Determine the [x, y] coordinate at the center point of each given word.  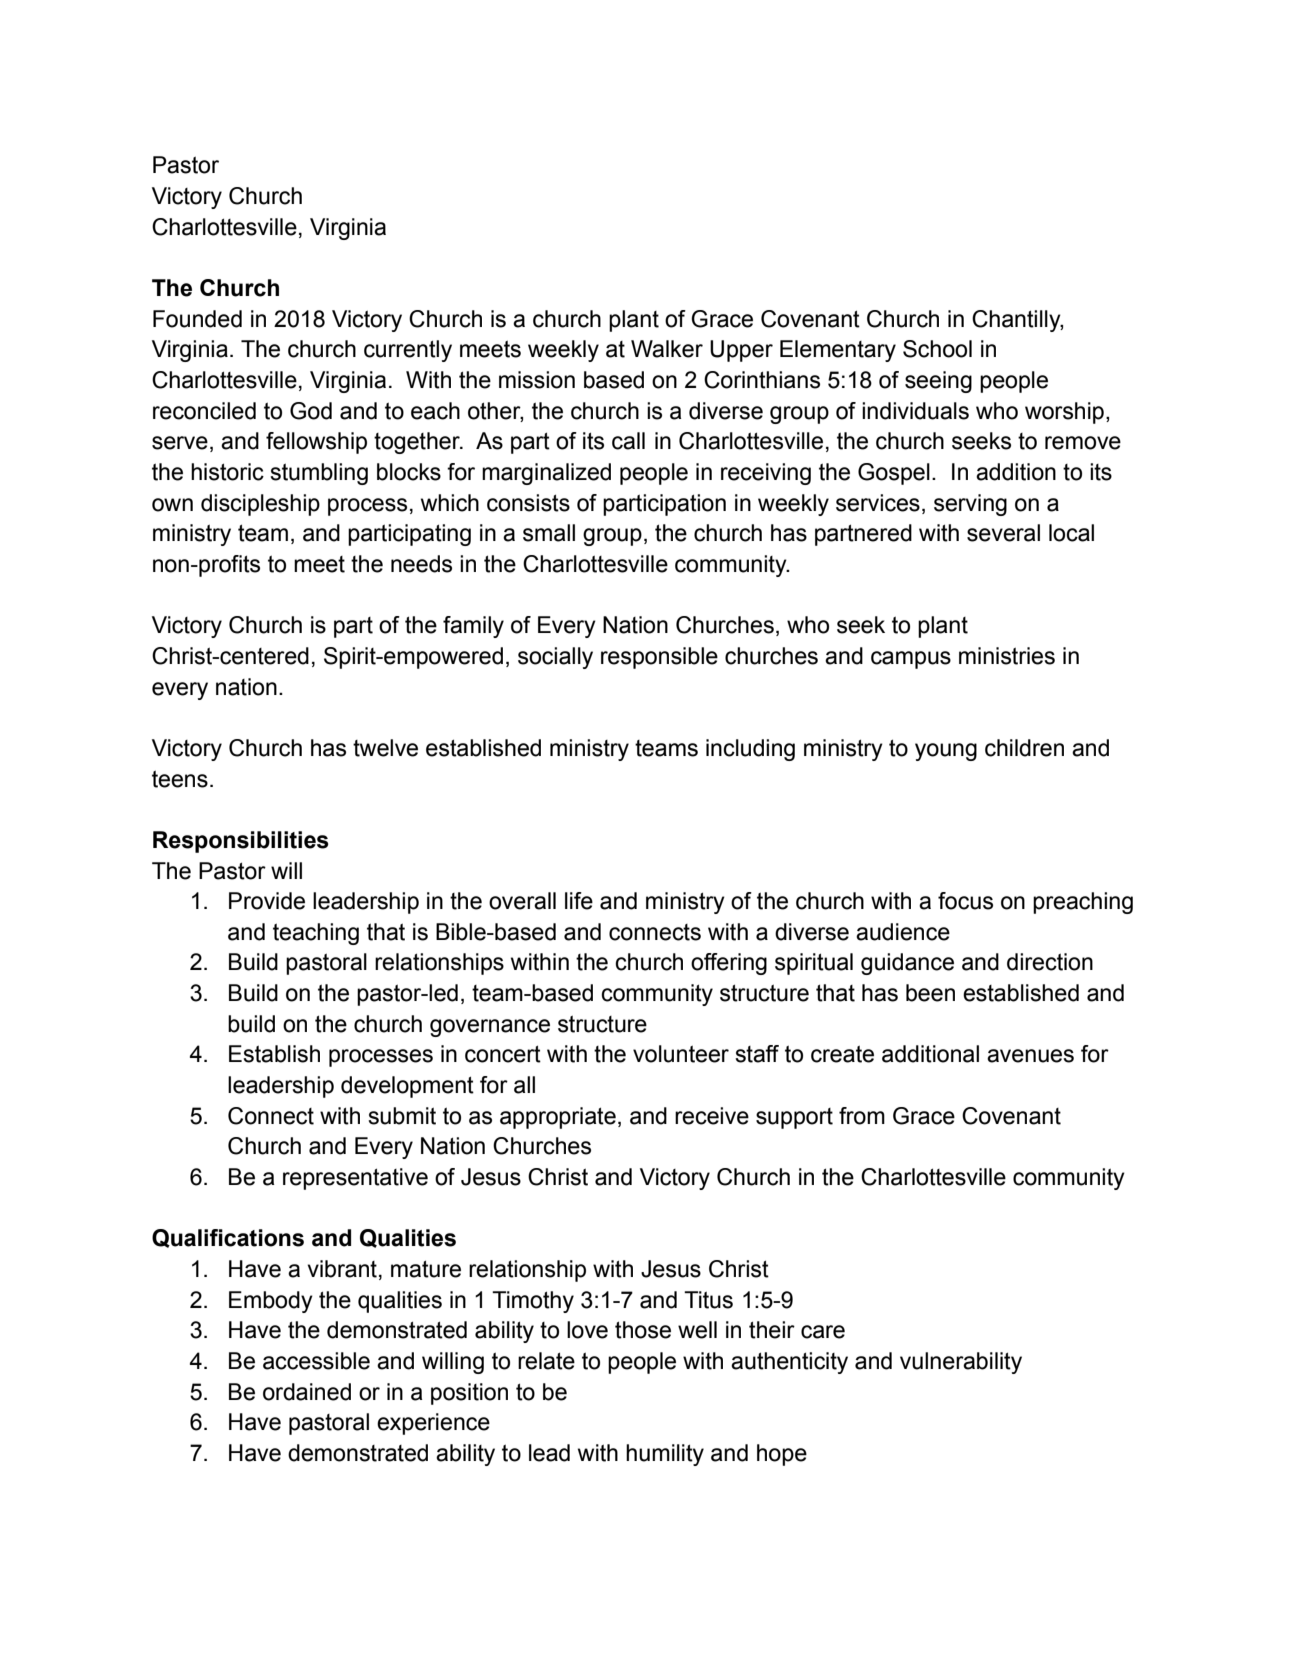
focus [965, 901]
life [579, 901]
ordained [307, 1392]
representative [355, 1179]
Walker [667, 349]
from [862, 1116]
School [937, 349]
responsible [659, 658]
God [311, 411]
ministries [1007, 656]
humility [665, 1455]
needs [421, 564]
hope [782, 1455]
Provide [267, 901]
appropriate [558, 1118]
